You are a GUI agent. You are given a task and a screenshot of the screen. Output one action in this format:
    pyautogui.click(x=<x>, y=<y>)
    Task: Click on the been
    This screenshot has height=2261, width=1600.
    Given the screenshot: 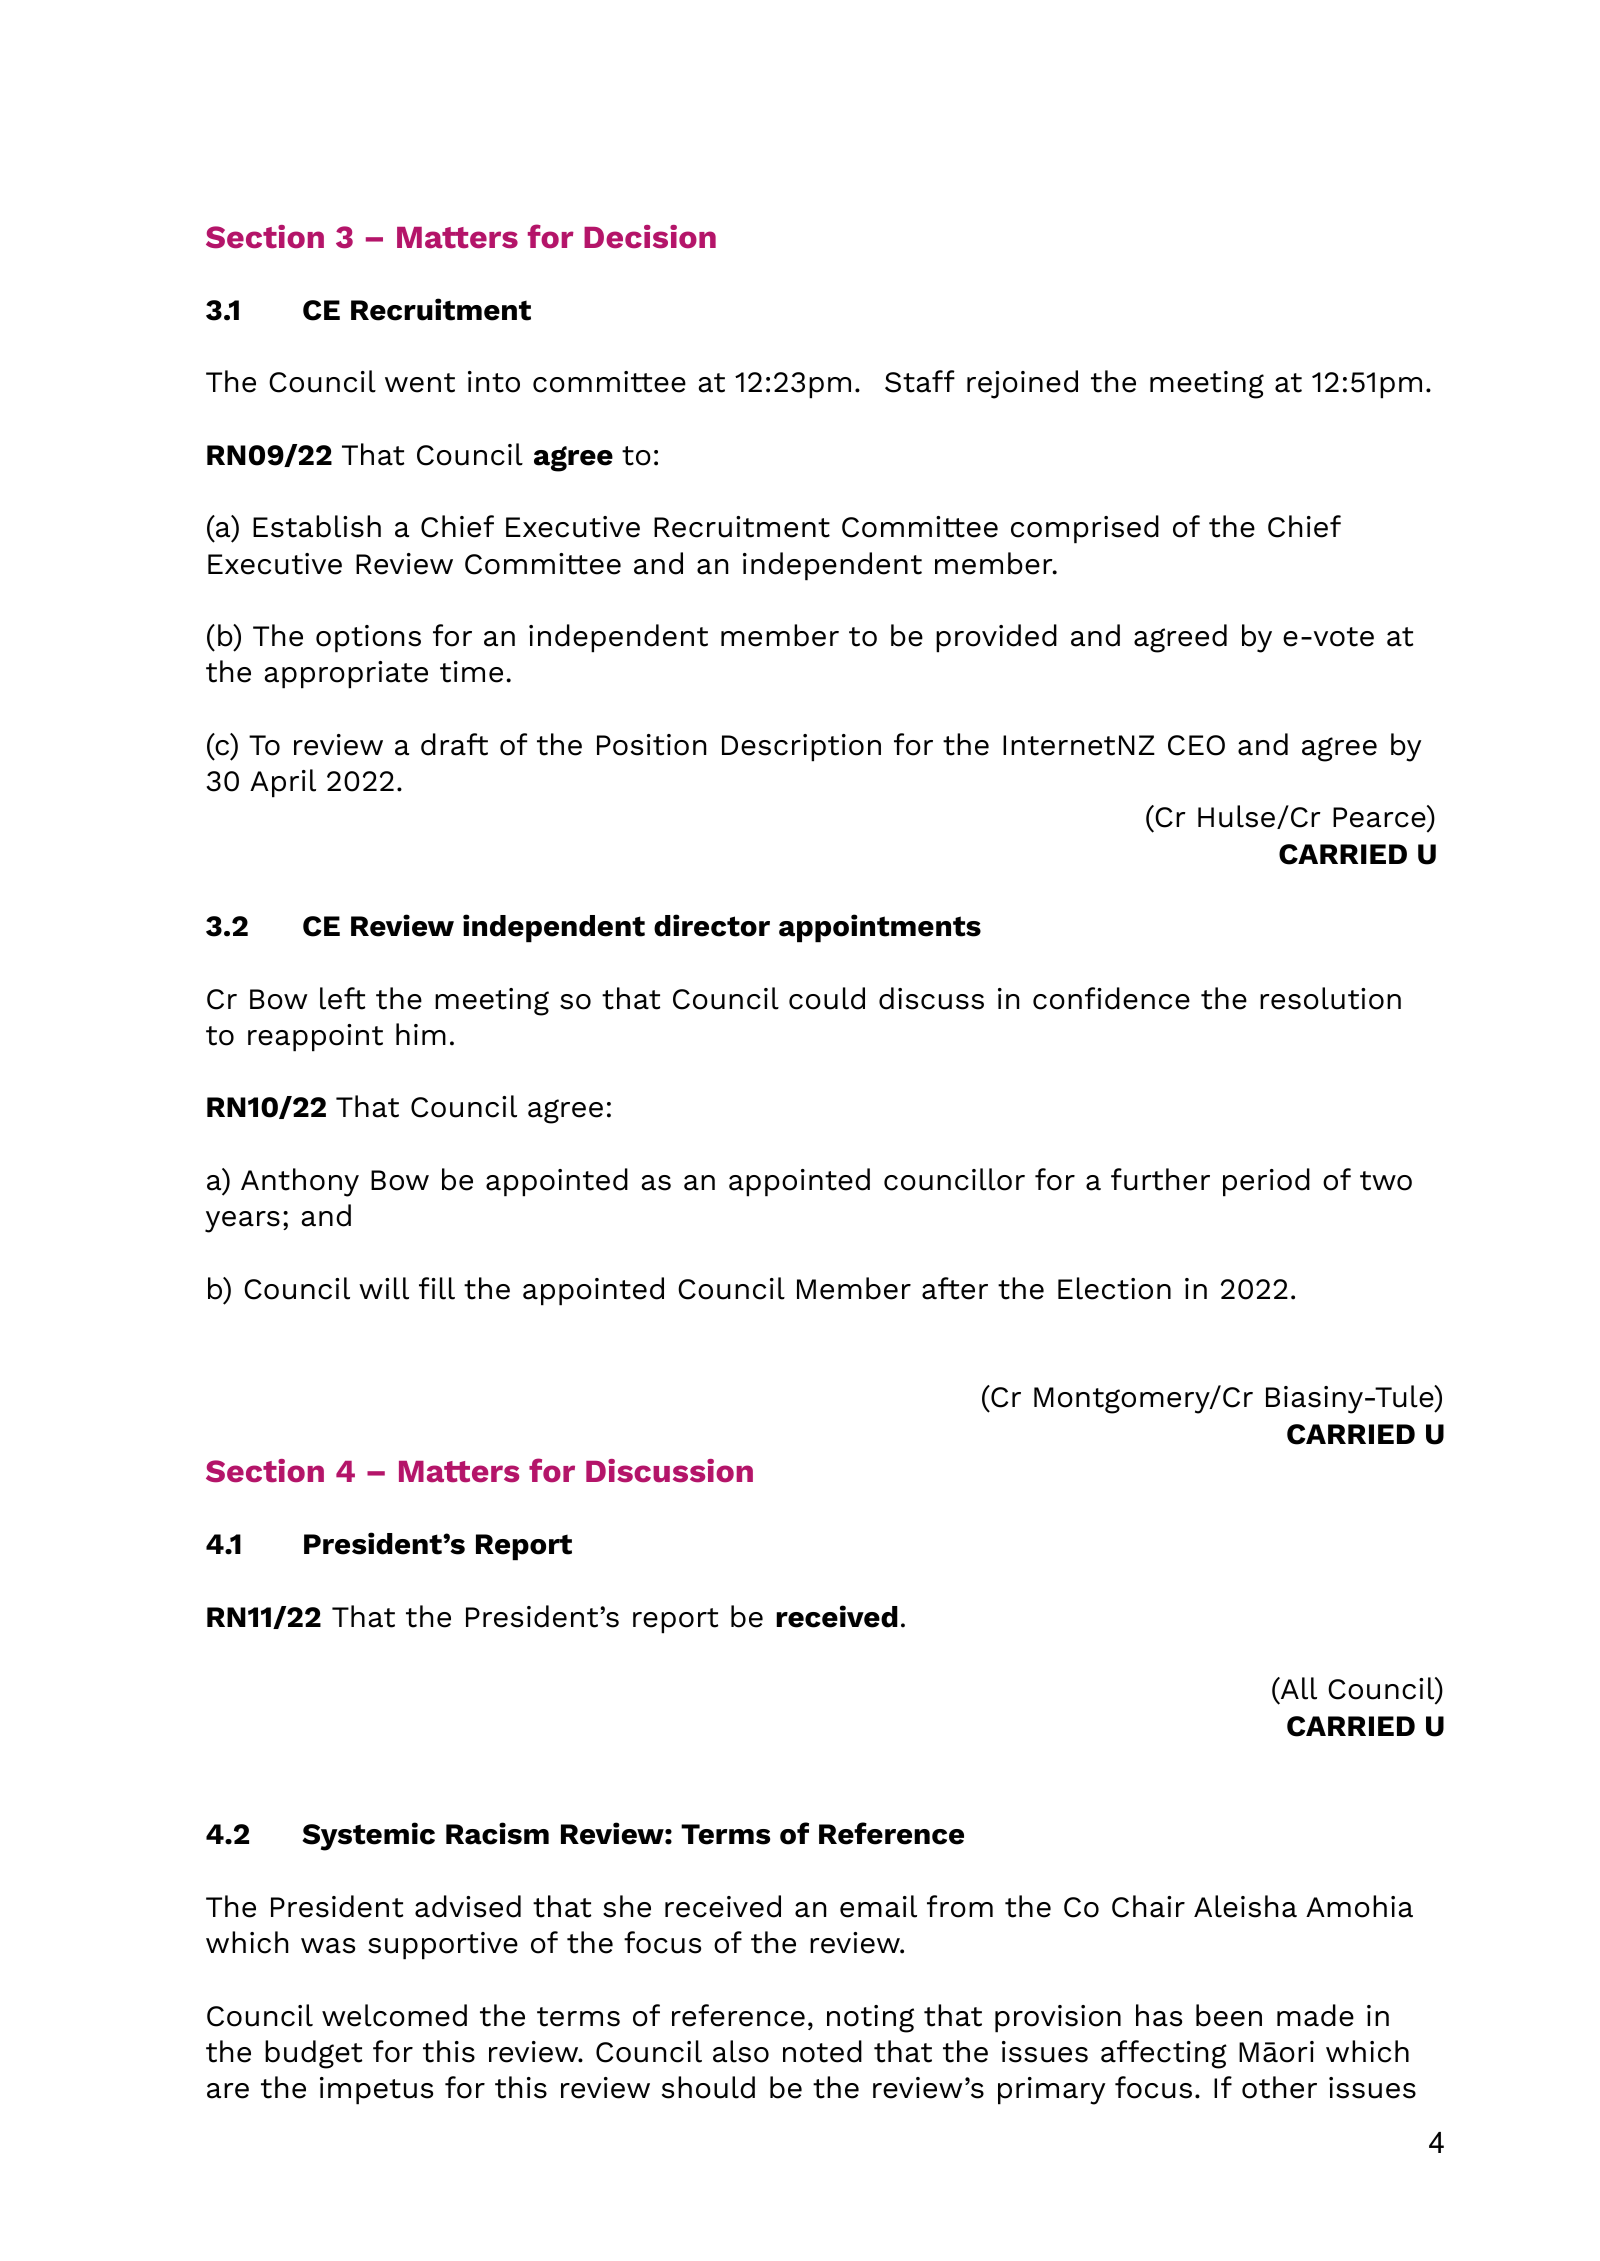 What is the action you would take?
    pyautogui.click(x=1229, y=2015)
